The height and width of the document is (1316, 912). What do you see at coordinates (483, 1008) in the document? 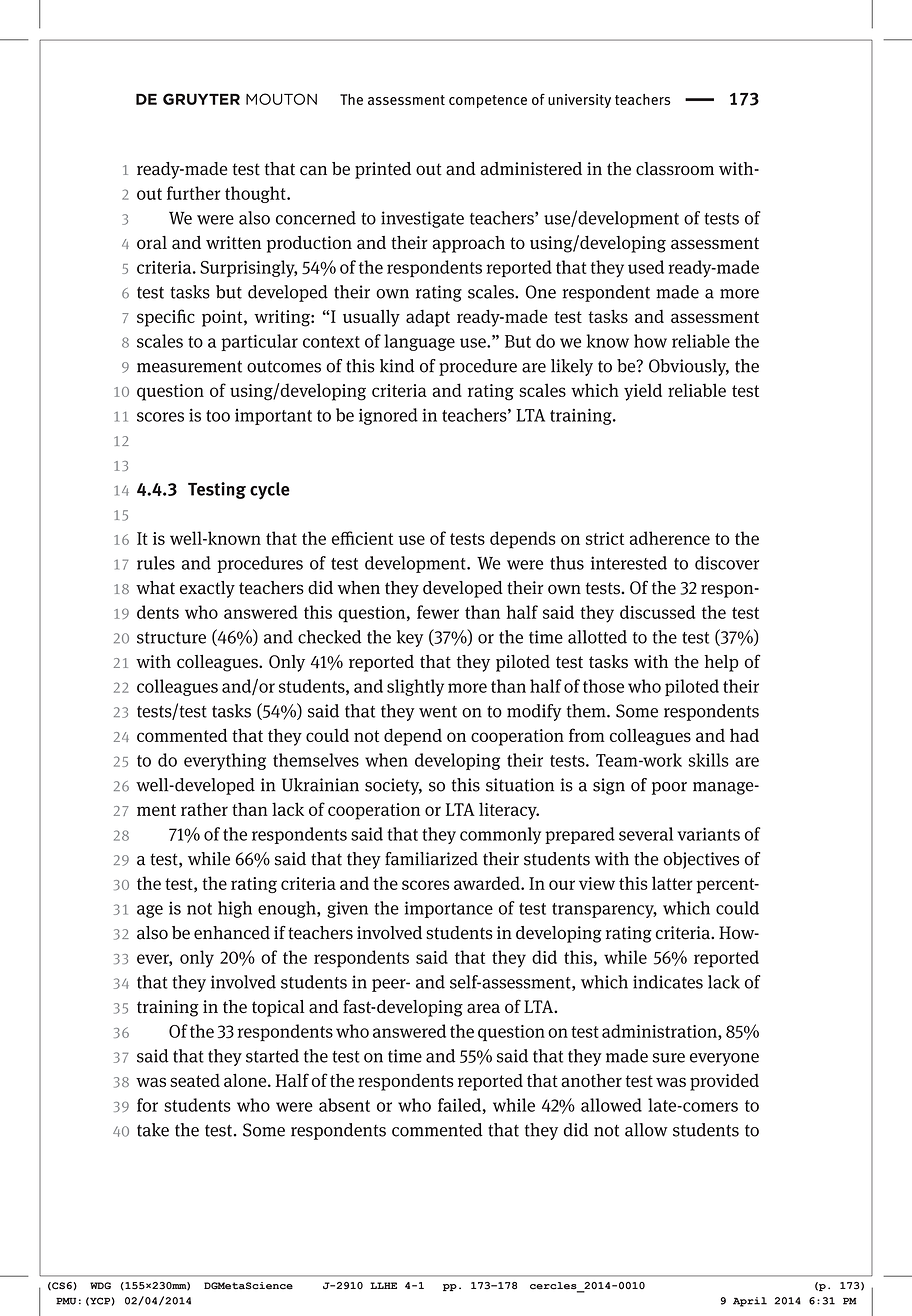
I see `area` at bounding box center [483, 1008].
